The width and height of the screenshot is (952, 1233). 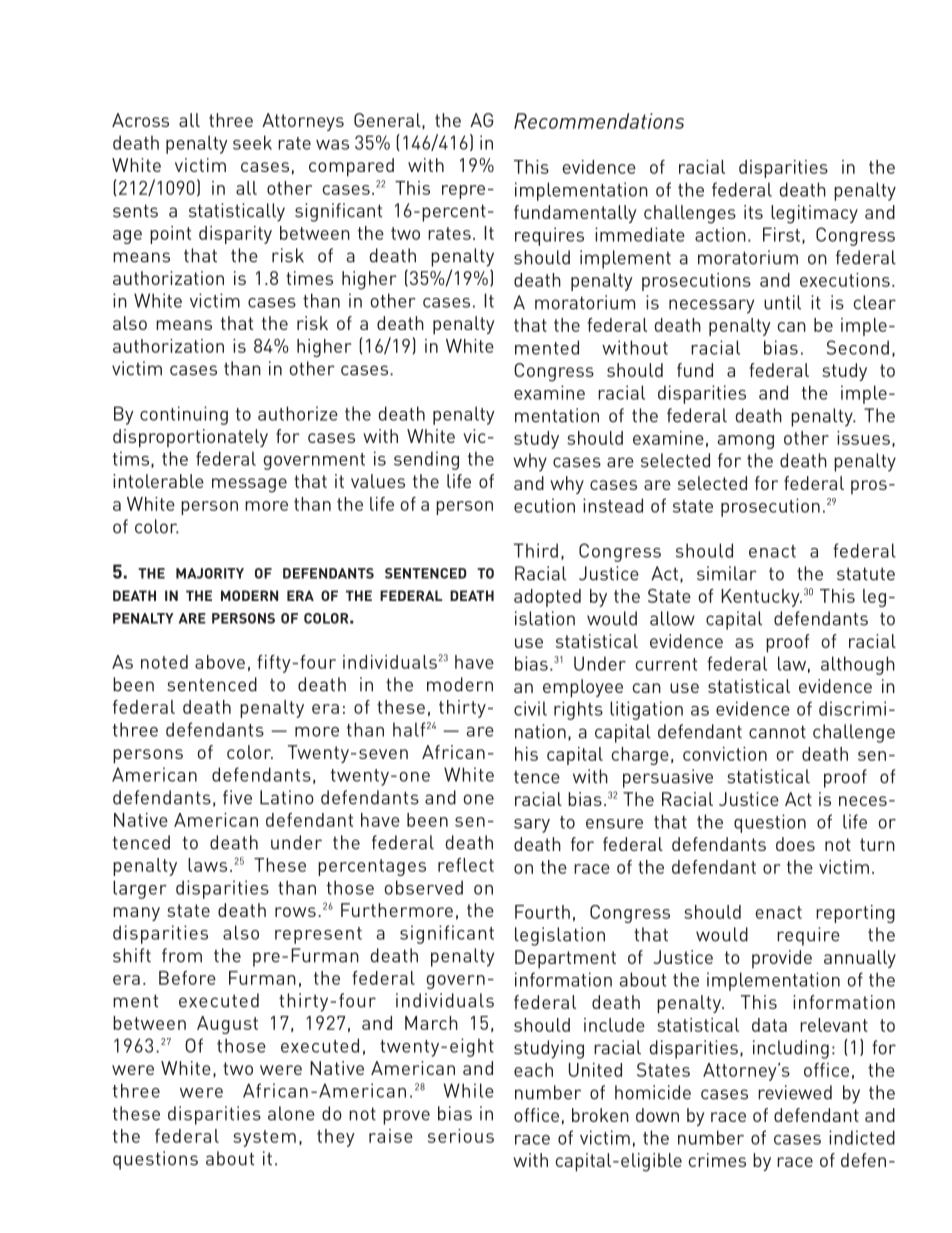 What do you see at coordinates (237, 797) in the screenshot?
I see `five` at bounding box center [237, 797].
